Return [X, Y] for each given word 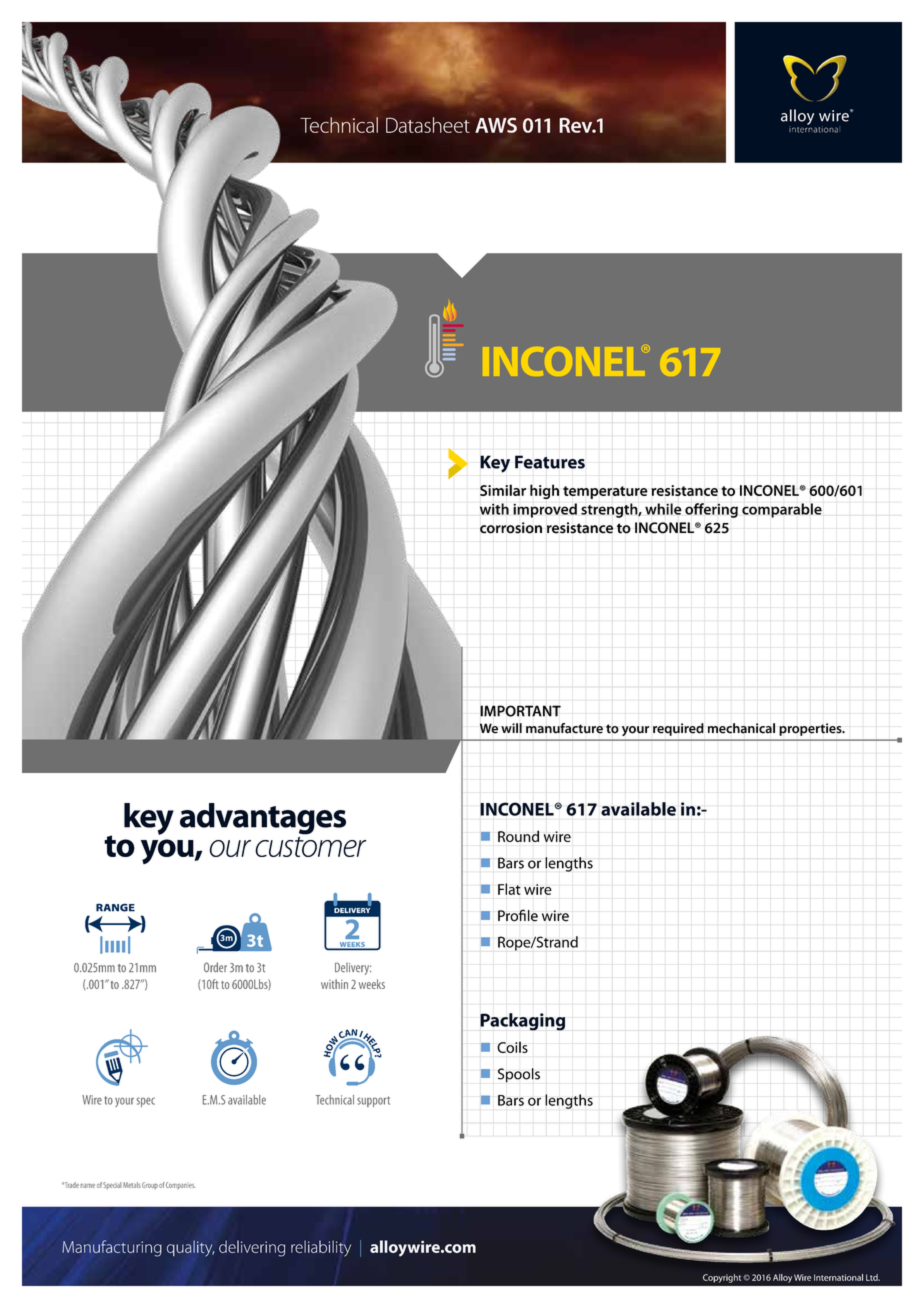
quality [190, 1248]
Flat [509, 889]
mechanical [741, 728]
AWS [496, 125]
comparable [782, 510]
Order [215, 967]
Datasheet [428, 125]
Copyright [723, 1278]
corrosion [511, 528]
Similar [503, 490]
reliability [321, 1248]
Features [550, 462]
